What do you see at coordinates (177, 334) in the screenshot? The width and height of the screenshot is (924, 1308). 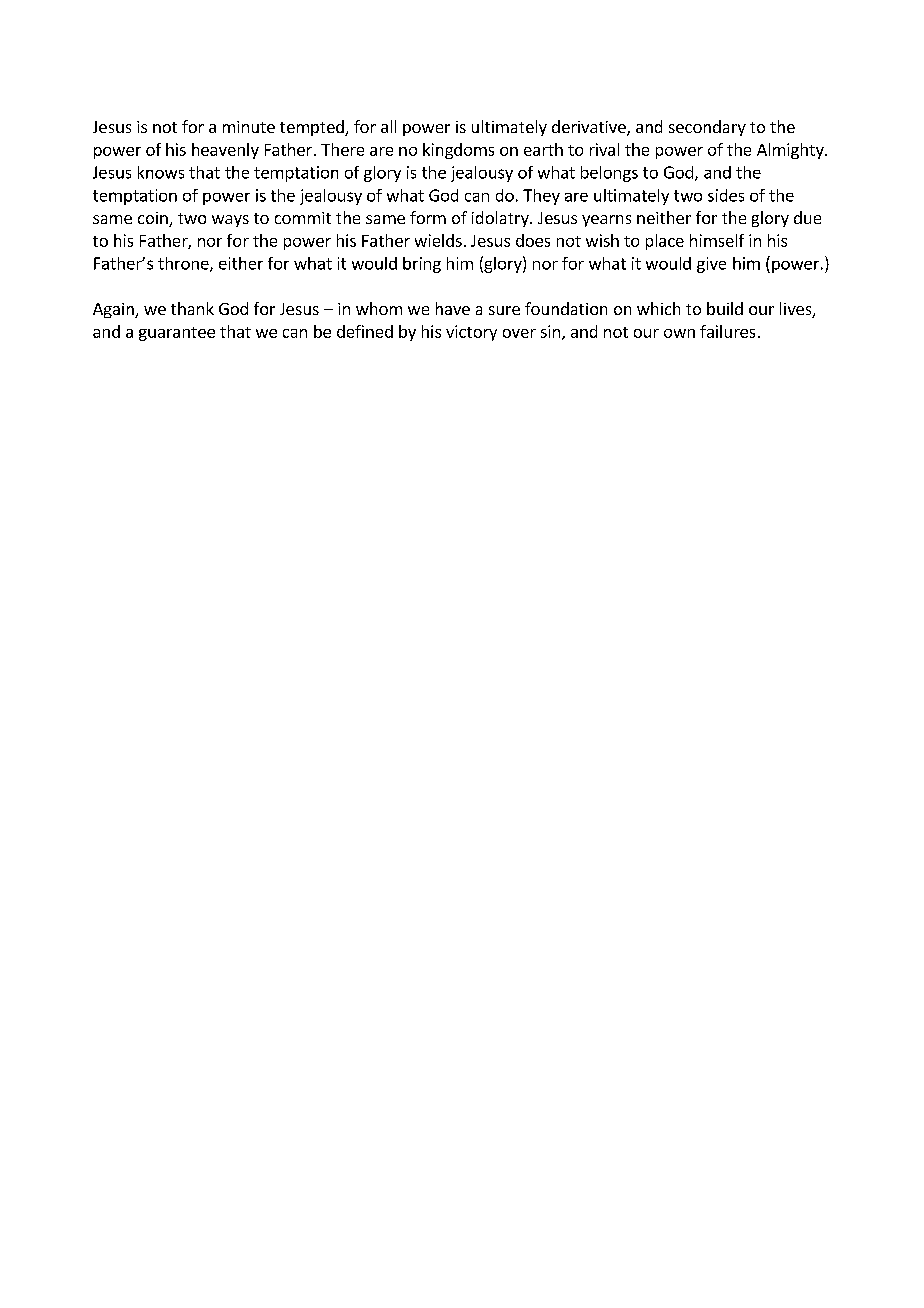 I see `guarantee` at bounding box center [177, 334].
